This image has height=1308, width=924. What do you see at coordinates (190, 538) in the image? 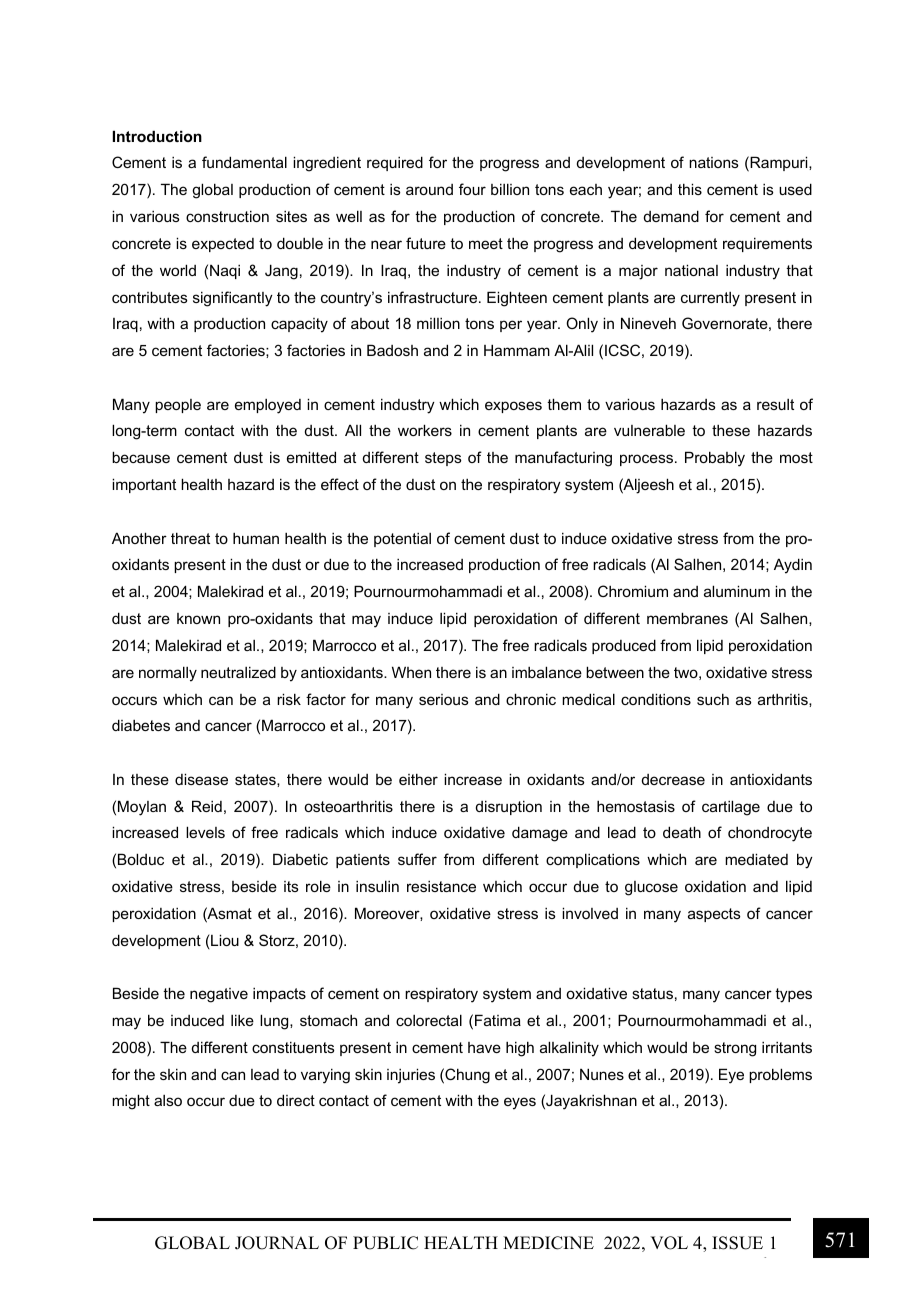
I see `threat` at bounding box center [190, 538].
